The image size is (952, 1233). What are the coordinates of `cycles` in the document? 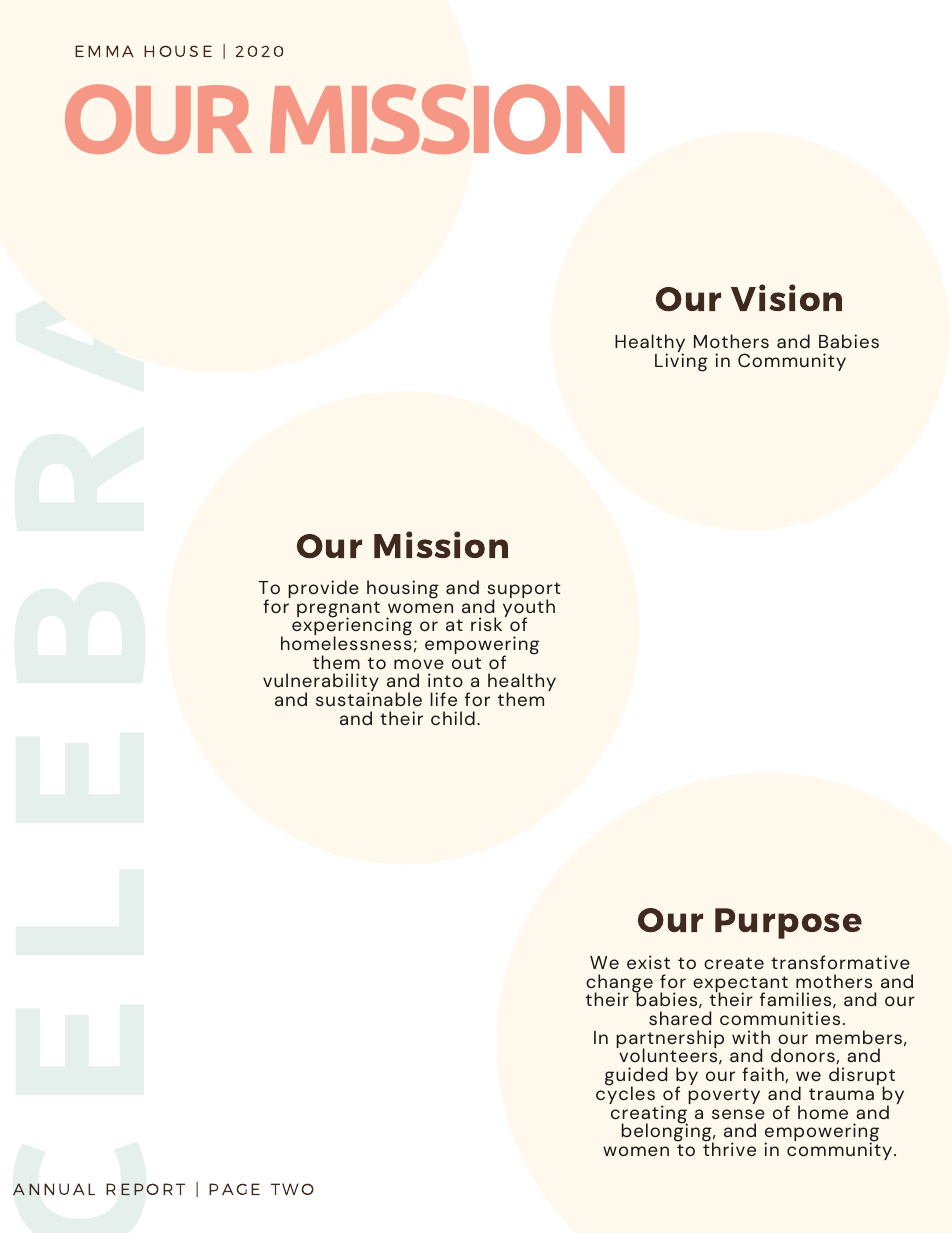 It's located at (625, 1094).
